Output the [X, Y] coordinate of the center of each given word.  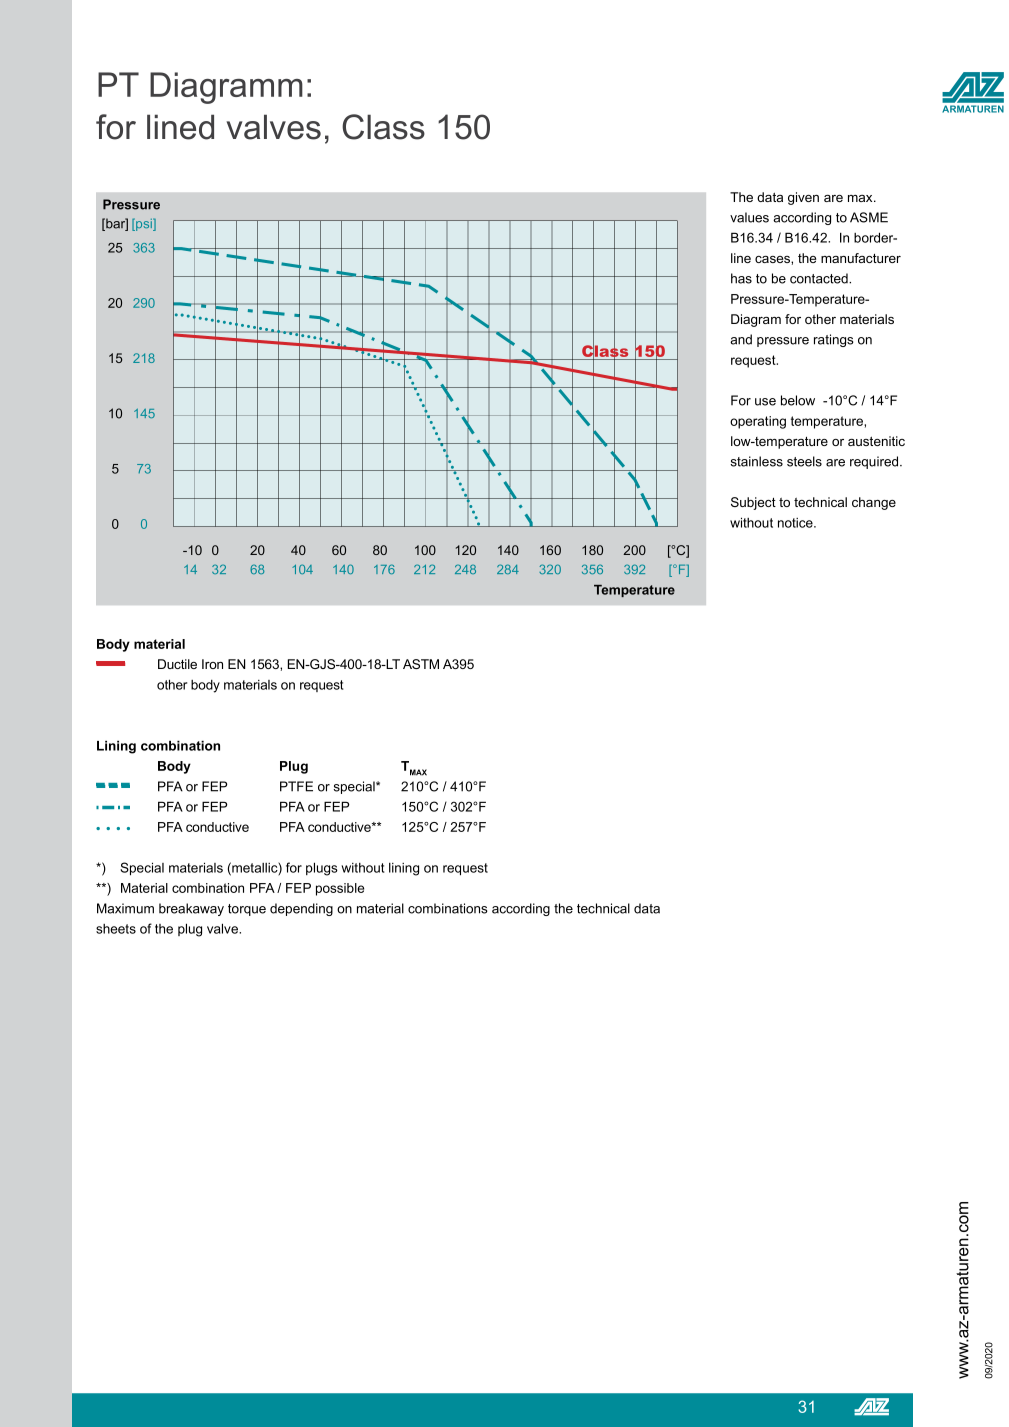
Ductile [177, 664]
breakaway [191, 909]
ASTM [421, 664]
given [803, 198]
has [741, 278]
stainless [756, 461]
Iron [212, 664]
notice [796, 523]
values [749, 217]
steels [804, 461]
